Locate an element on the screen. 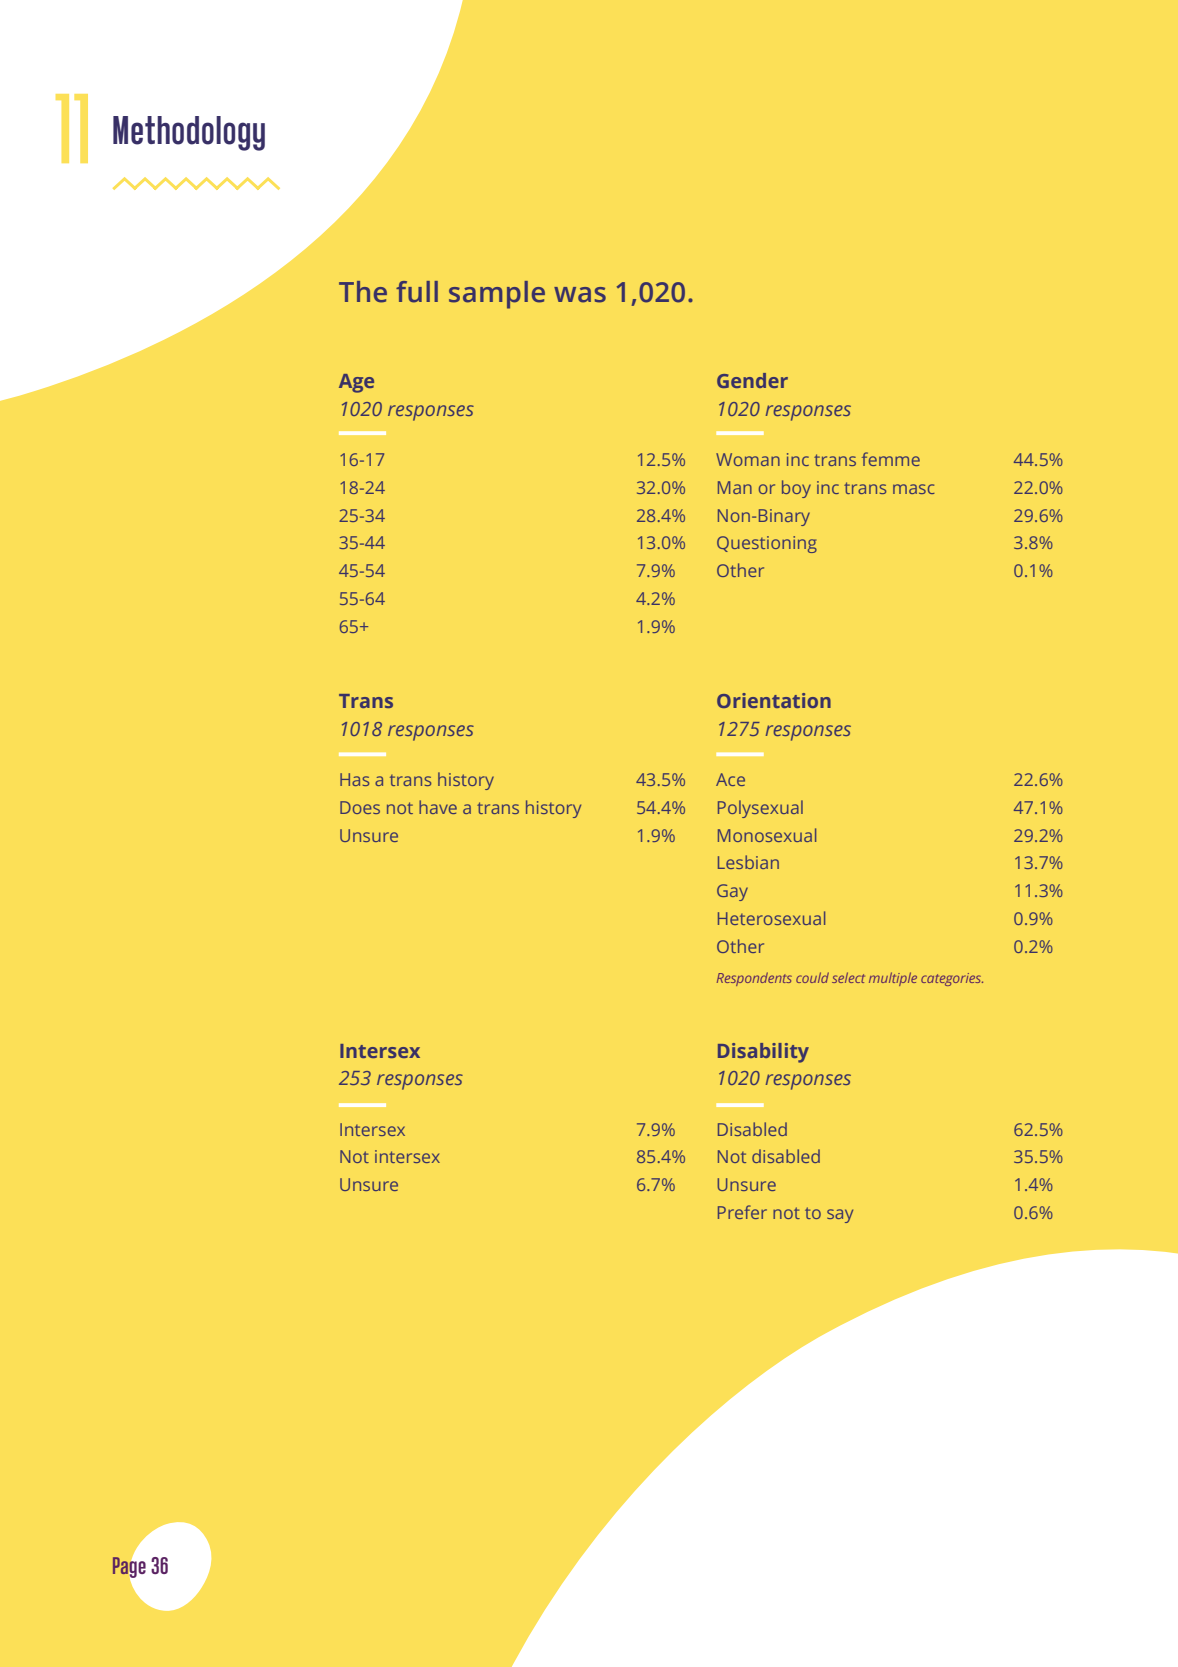  Orientation is located at coordinates (774, 700).
